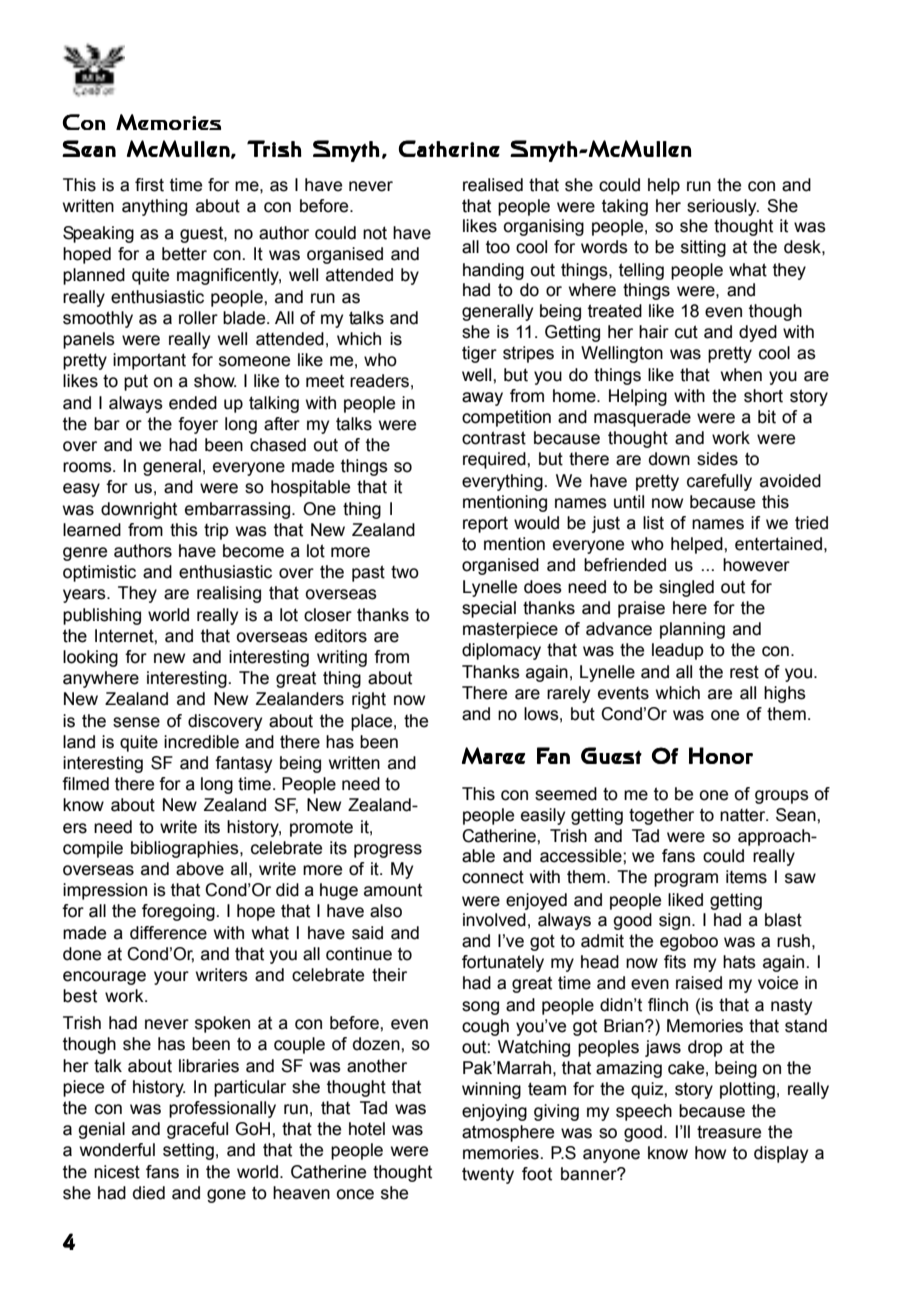 The width and height of the screenshot is (924, 1313). Describe the element at coordinates (785, 694) in the screenshot. I see `highs` at that location.
